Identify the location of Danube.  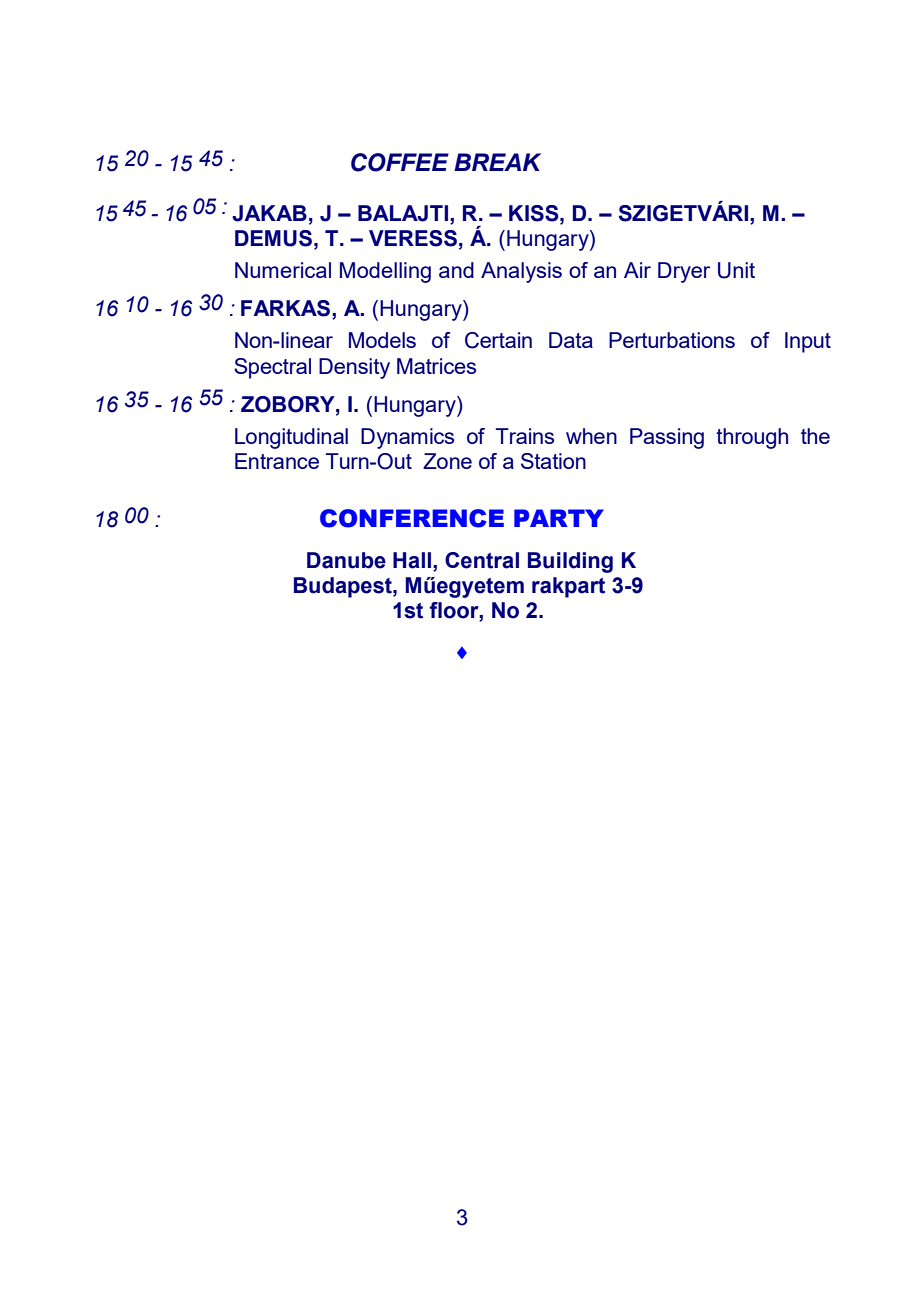
(346, 560).
